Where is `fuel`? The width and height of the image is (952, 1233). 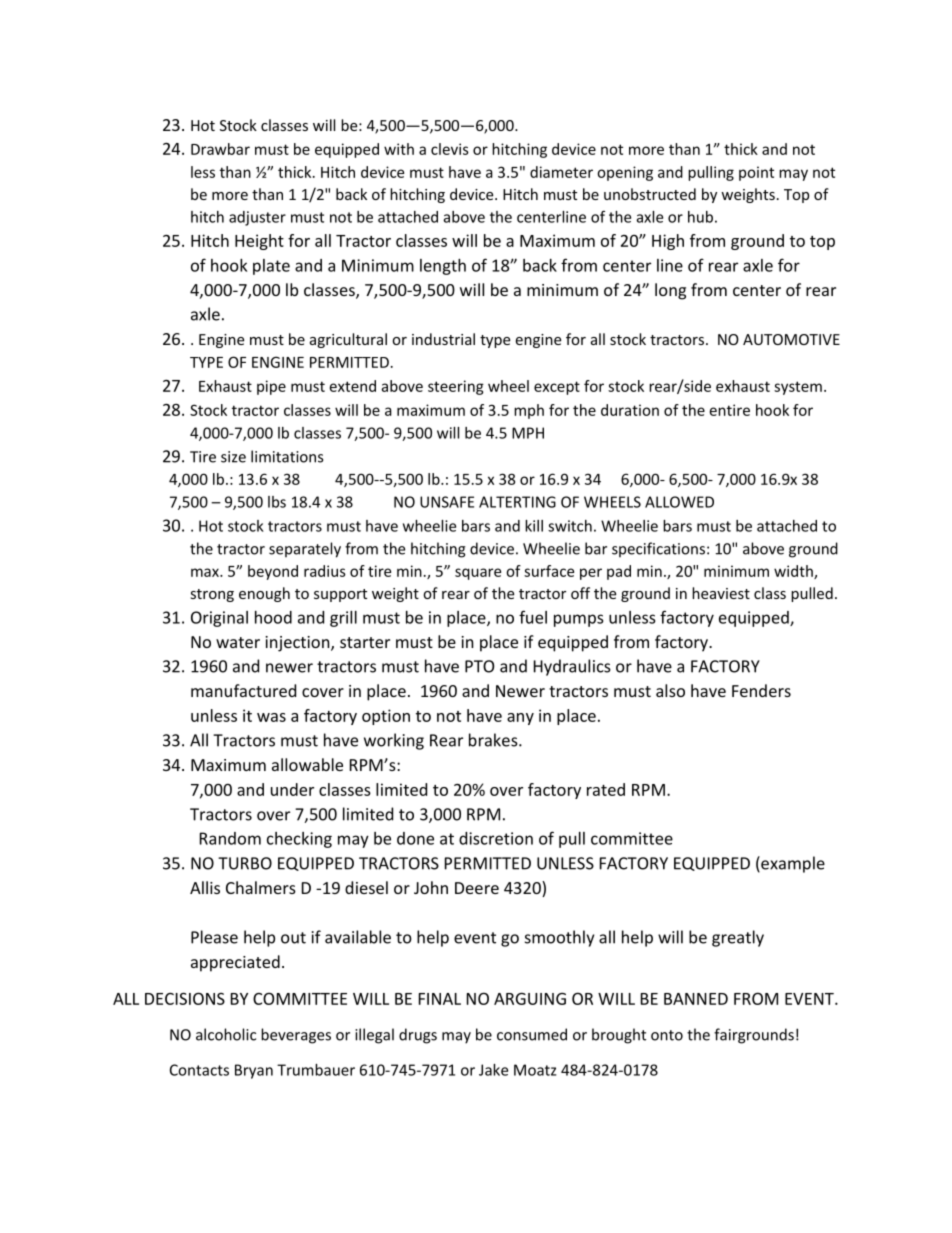
fuel is located at coordinates (533, 617).
